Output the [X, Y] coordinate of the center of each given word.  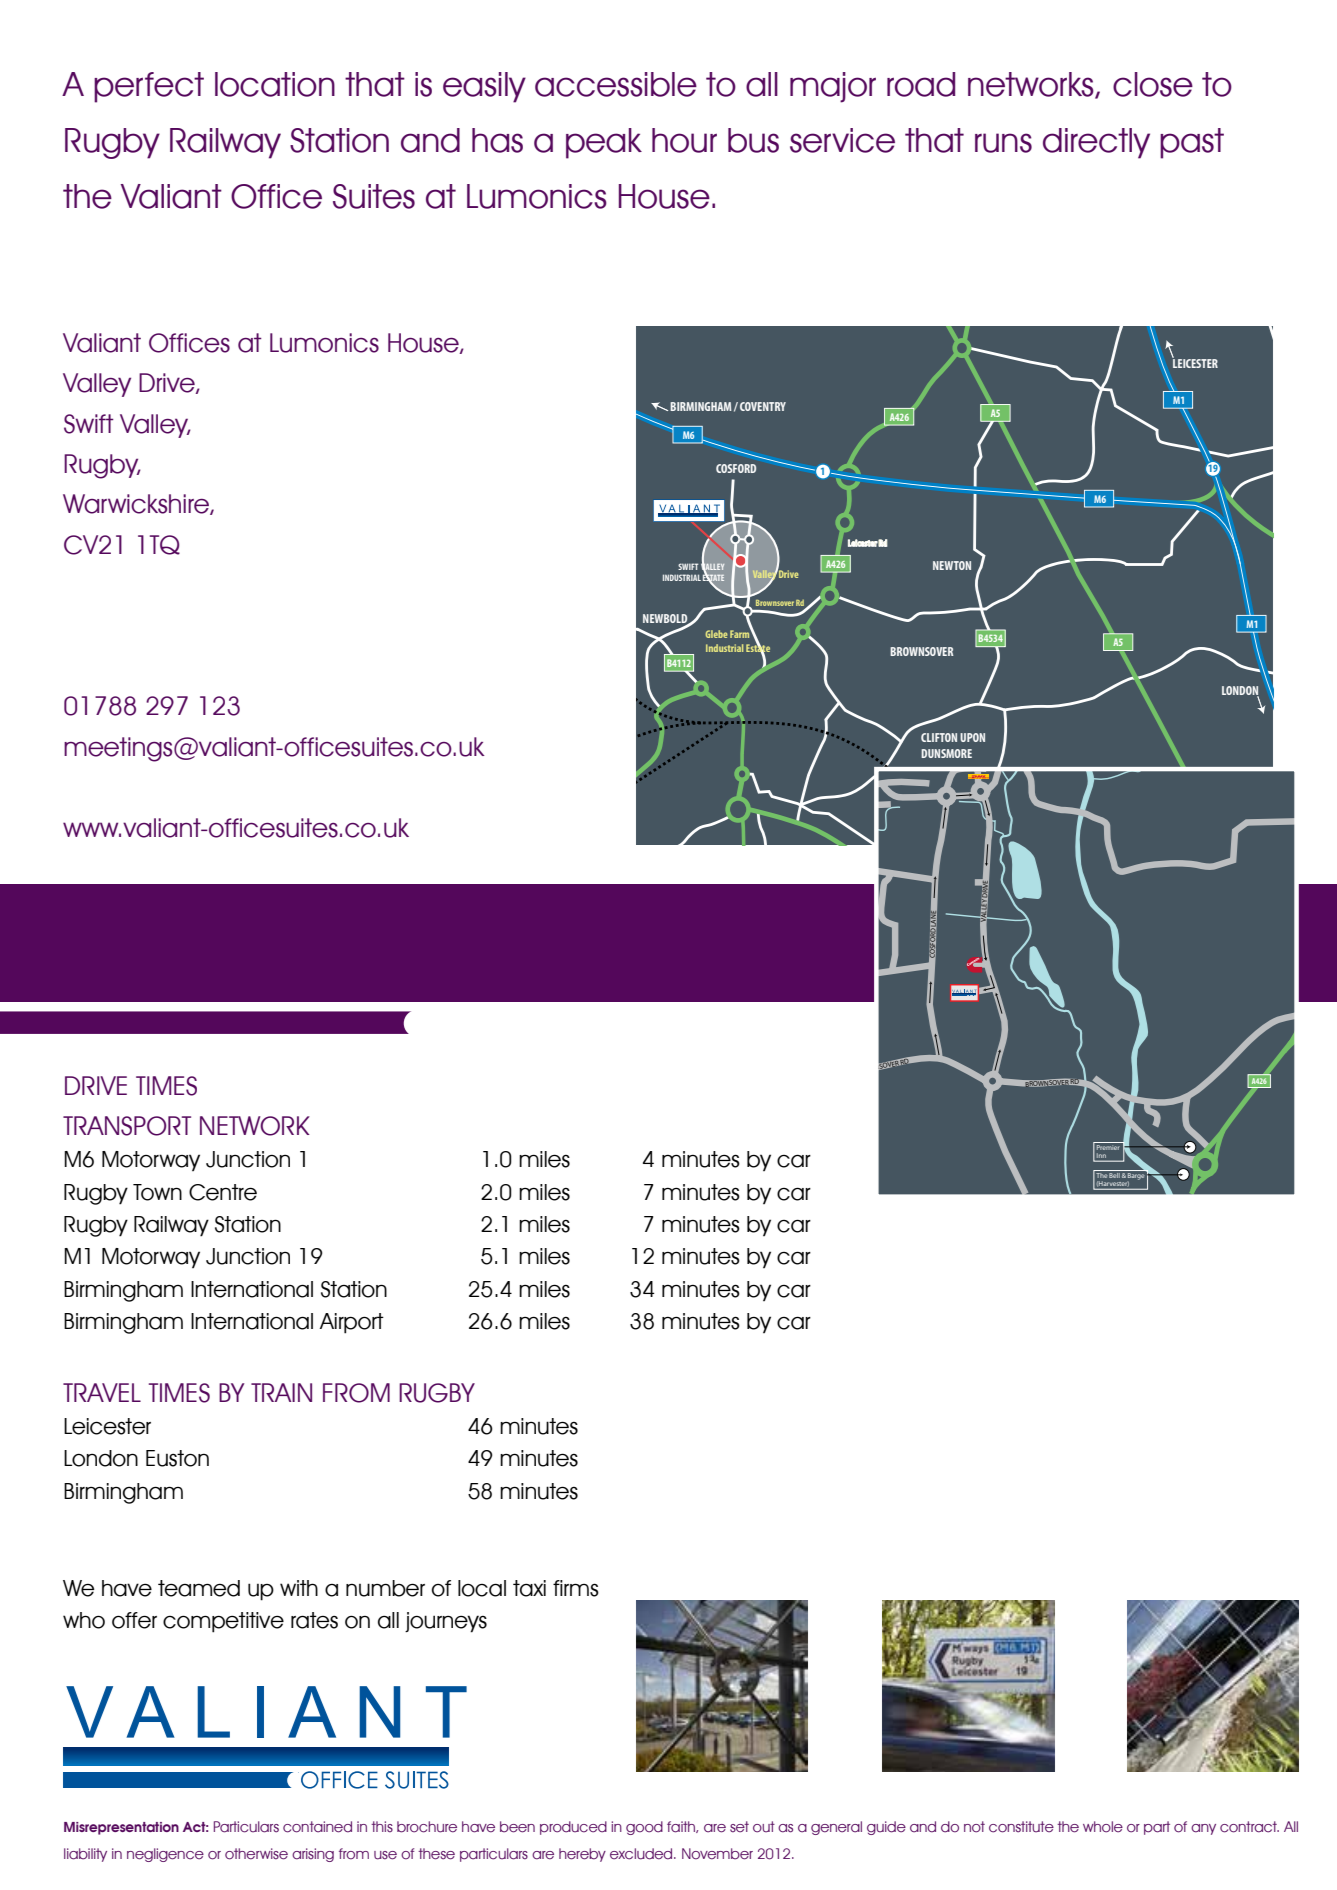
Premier [1108, 1146]
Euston [177, 1458]
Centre [223, 1192]
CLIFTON [939, 737]
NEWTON [952, 565]
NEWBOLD [666, 619]
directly [1096, 143]
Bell [1115, 1174]
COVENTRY [763, 406]
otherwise [256, 1854]
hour [684, 140]
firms [576, 1588]
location [275, 84]
